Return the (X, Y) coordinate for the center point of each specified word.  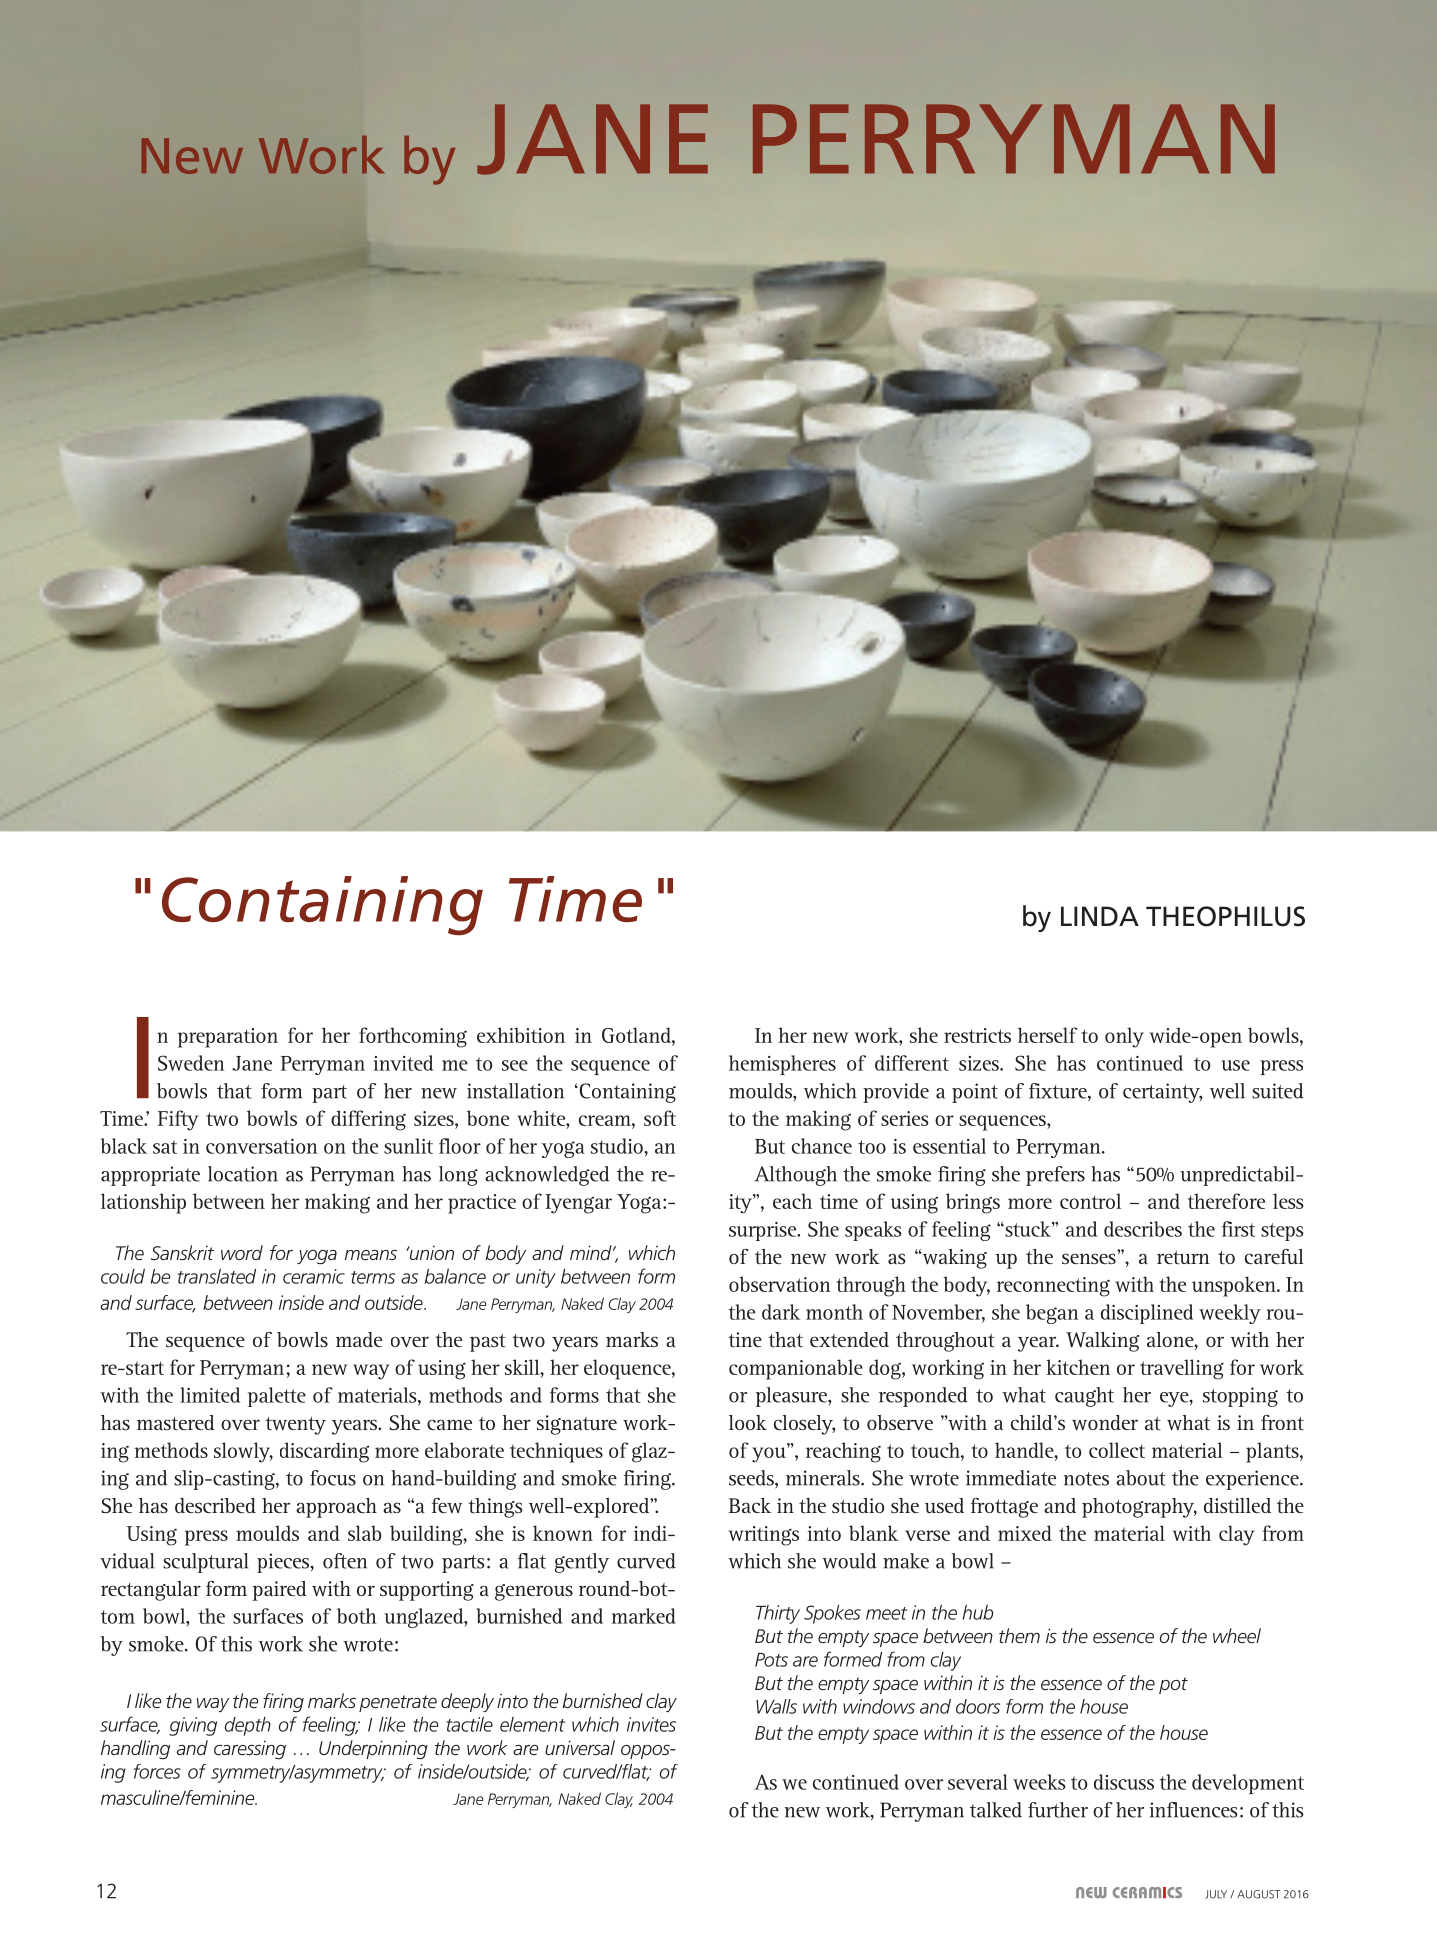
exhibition (521, 1035)
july (1216, 1894)
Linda (1100, 916)
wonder (1105, 1422)
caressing (250, 1749)
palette (277, 1397)
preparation (228, 1038)
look (748, 1422)
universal (580, 1747)
